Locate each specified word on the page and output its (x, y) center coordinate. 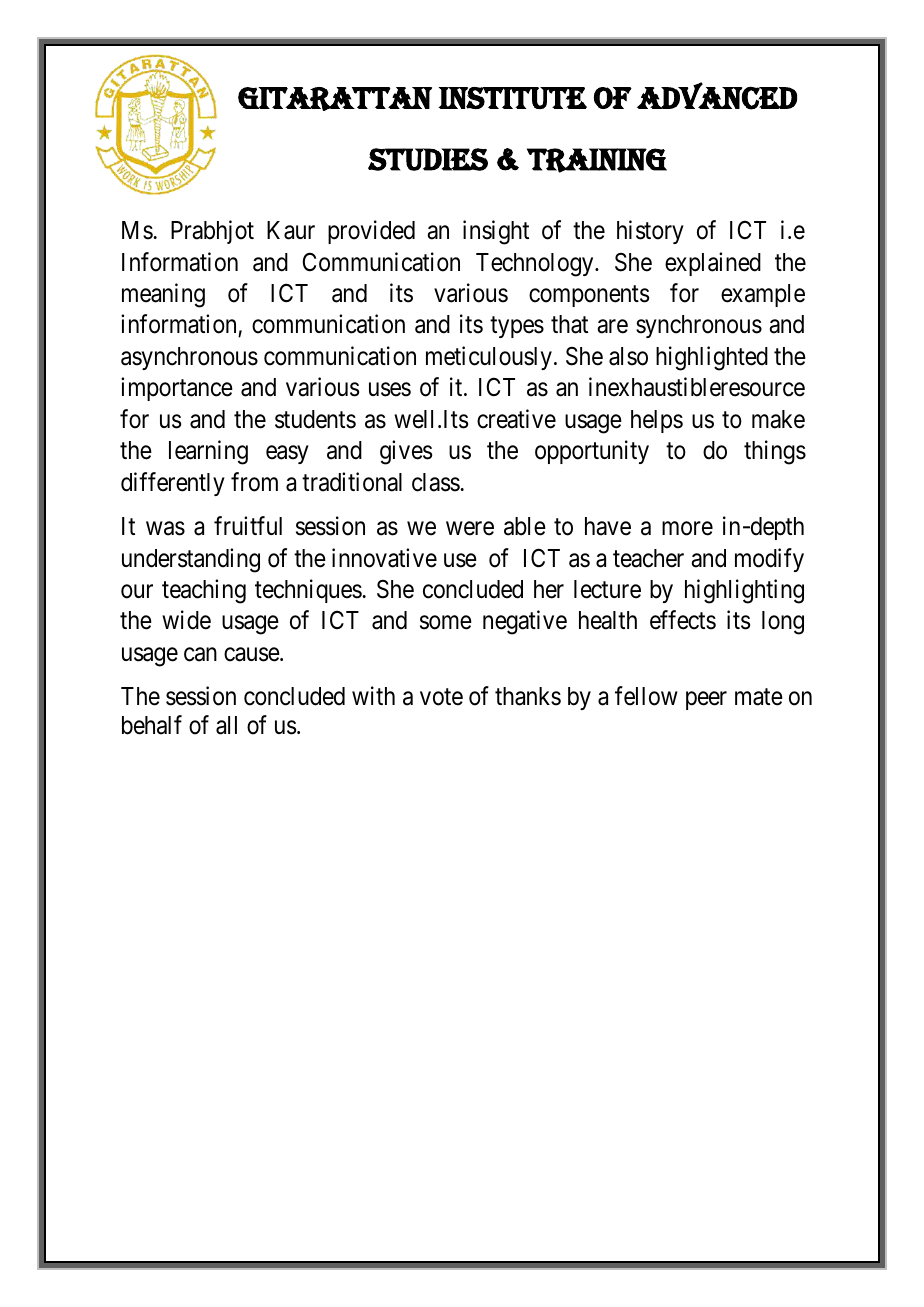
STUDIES (428, 159)
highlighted (712, 358)
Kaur (291, 230)
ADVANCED (717, 96)
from (254, 482)
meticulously (489, 358)
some (446, 623)
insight (496, 232)
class (436, 482)
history (650, 232)
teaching (204, 591)
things (775, 452)
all (226, 725)
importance (177, 389)
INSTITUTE (512, 98)
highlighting (744, 591)
